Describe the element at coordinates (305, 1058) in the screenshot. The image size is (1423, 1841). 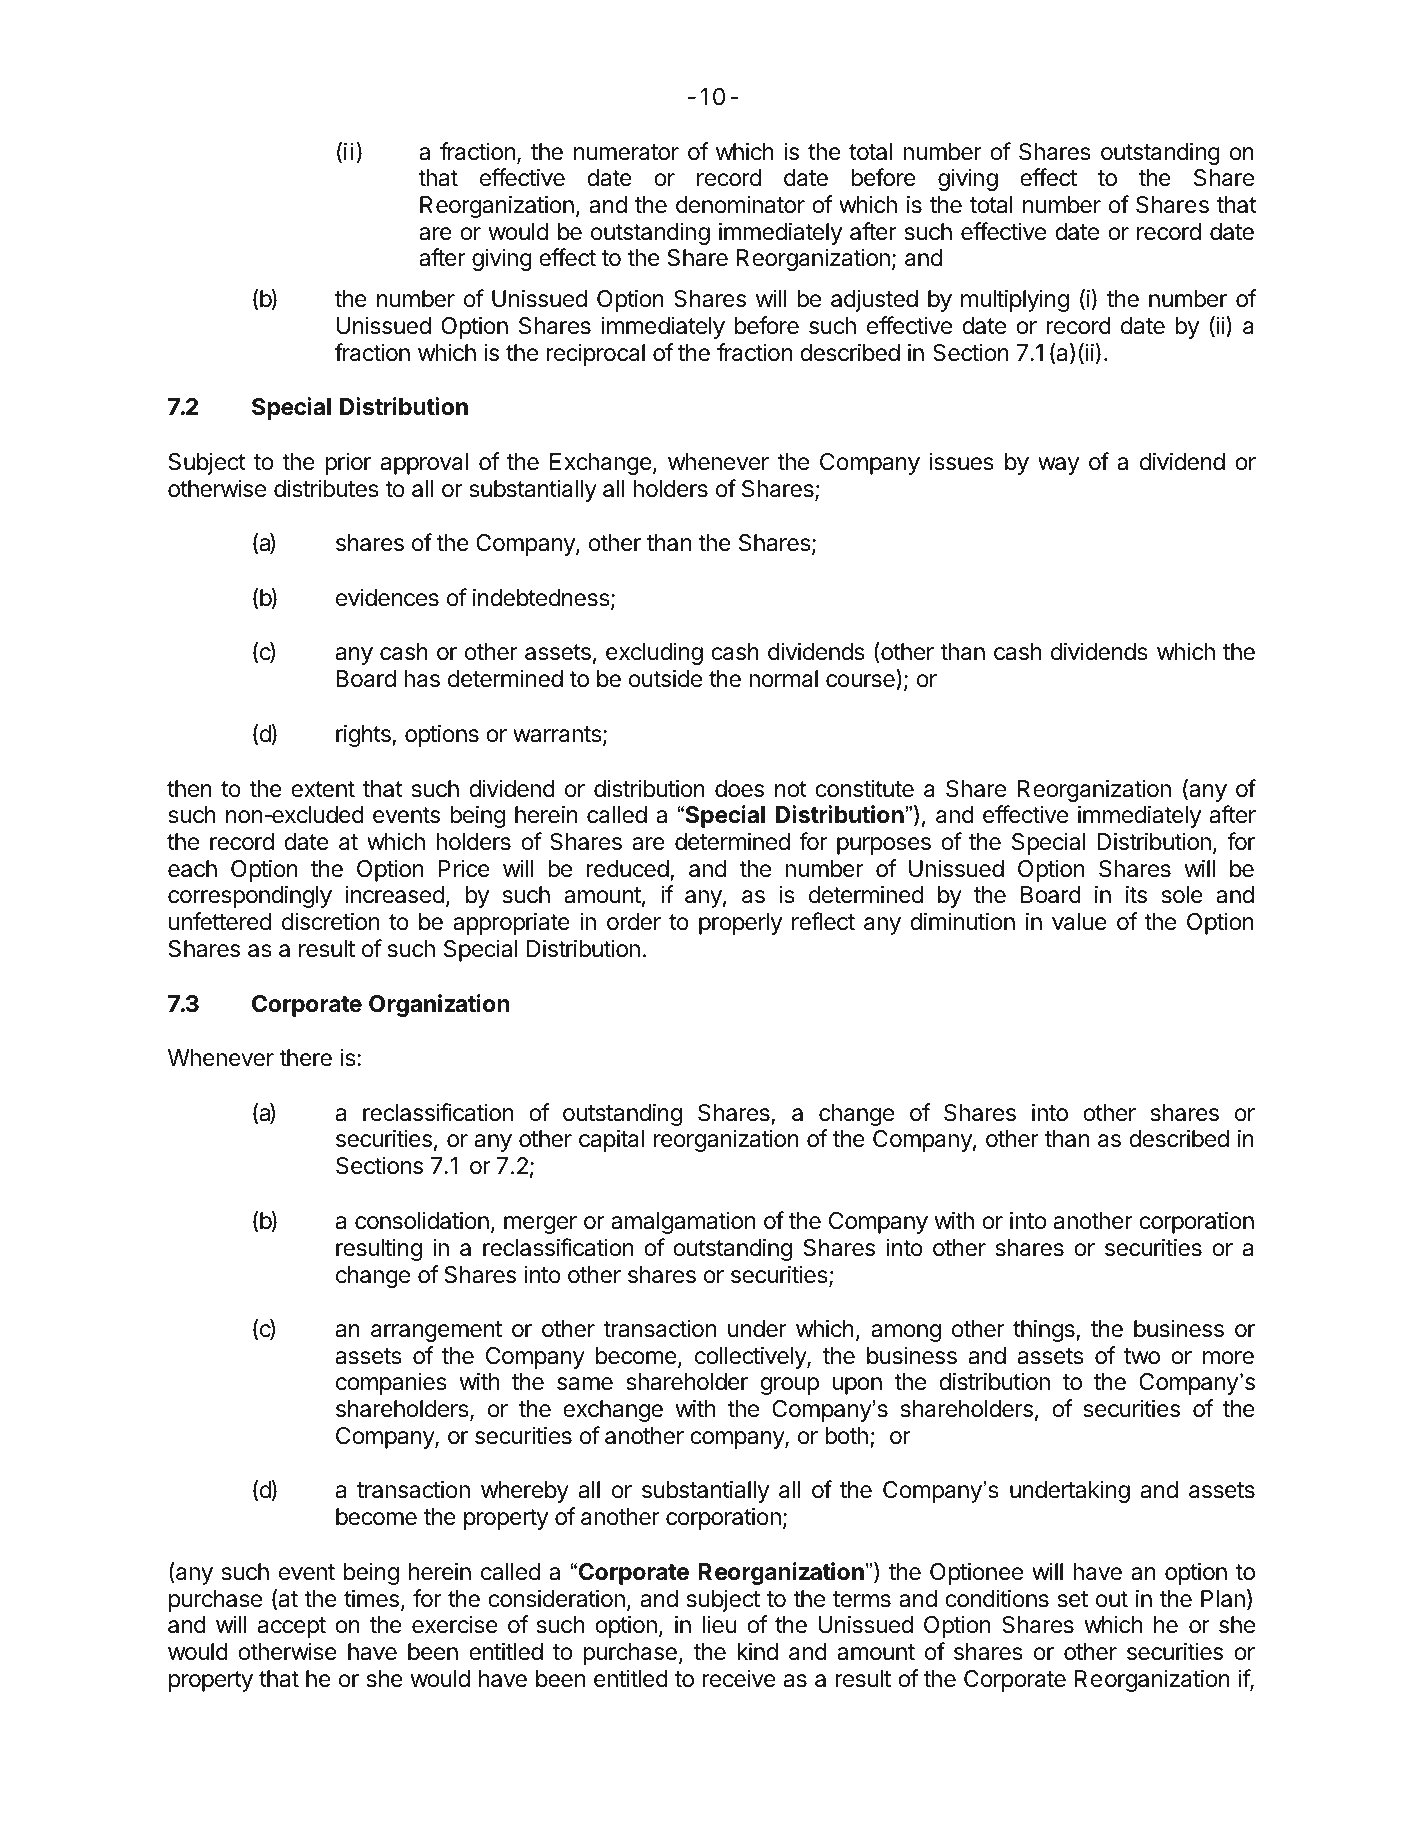
I see `there` at that location.
